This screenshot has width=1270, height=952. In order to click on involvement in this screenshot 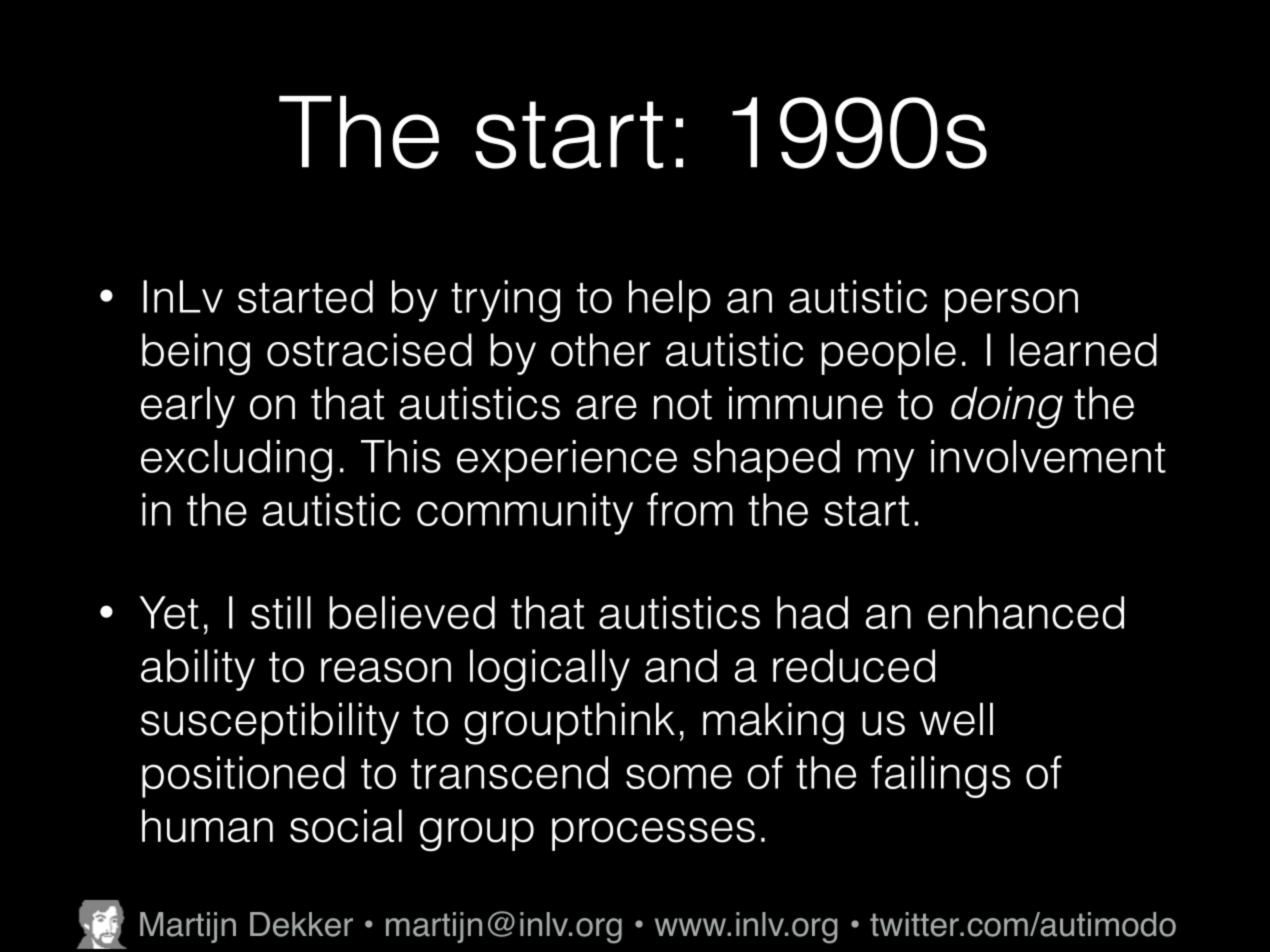, I will do `click(1048, 456)`.
